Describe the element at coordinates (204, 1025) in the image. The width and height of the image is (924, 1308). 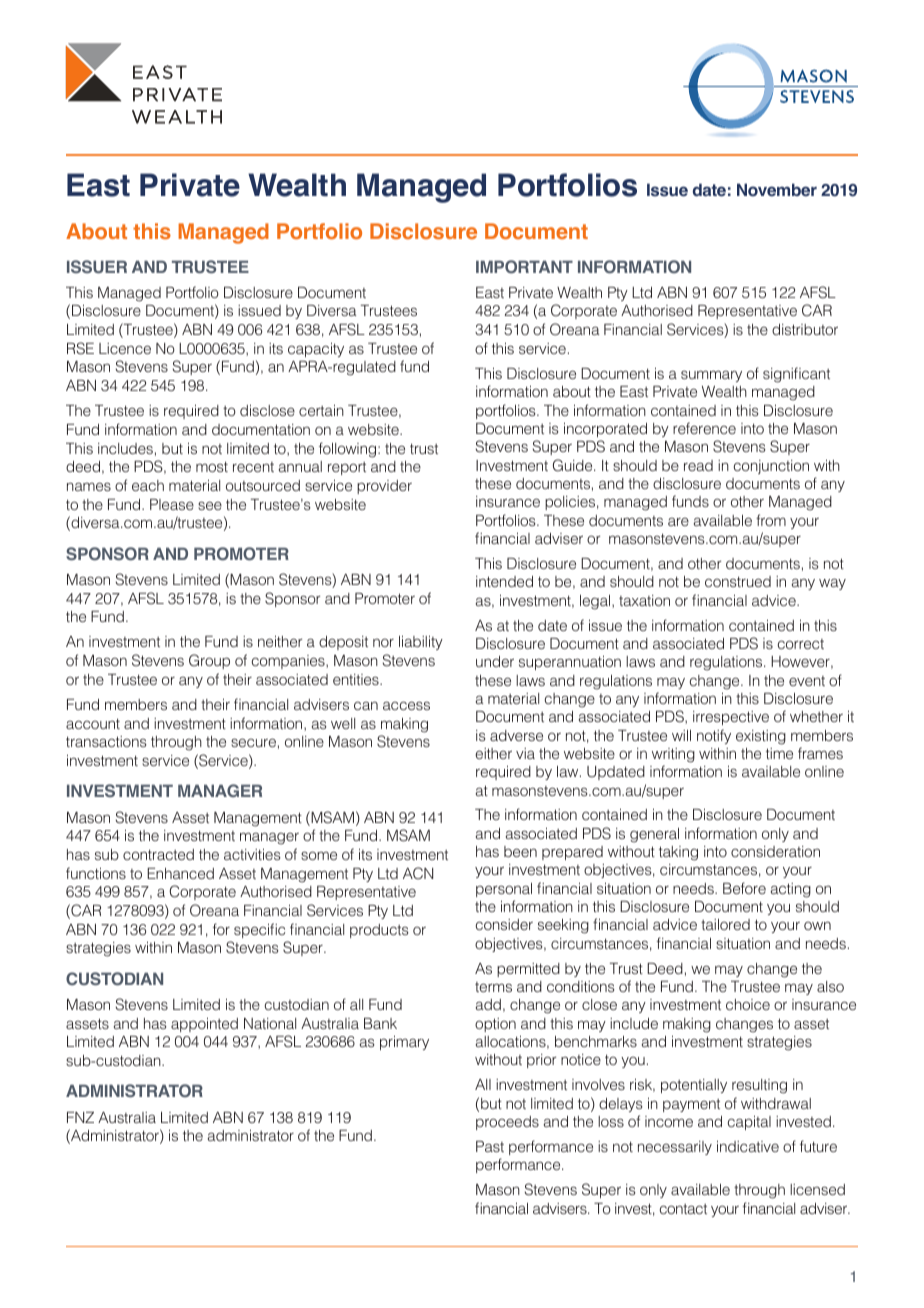
I see `appointed` at that location.
